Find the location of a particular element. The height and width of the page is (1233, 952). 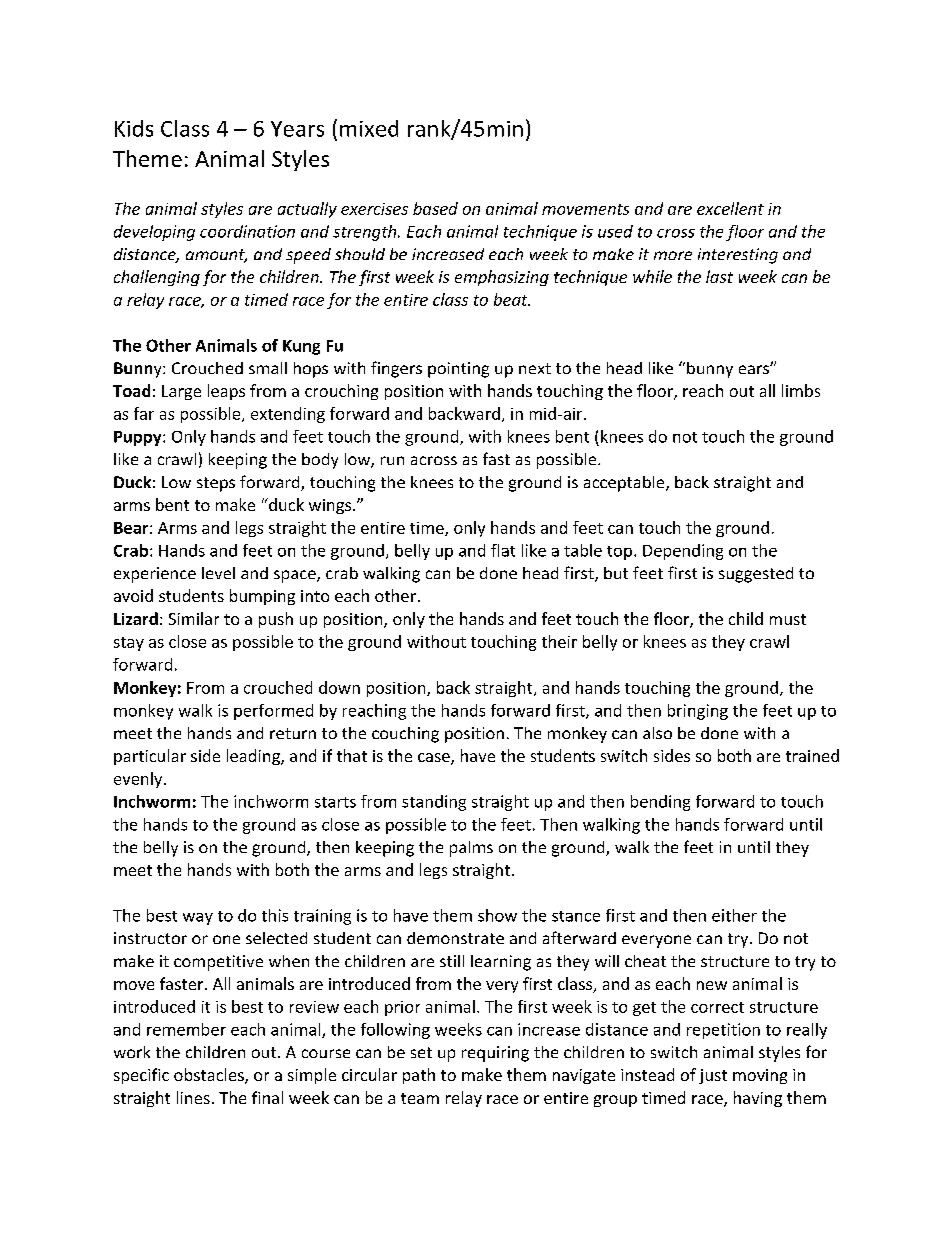

pointing is located at coordinates (458, 370).
